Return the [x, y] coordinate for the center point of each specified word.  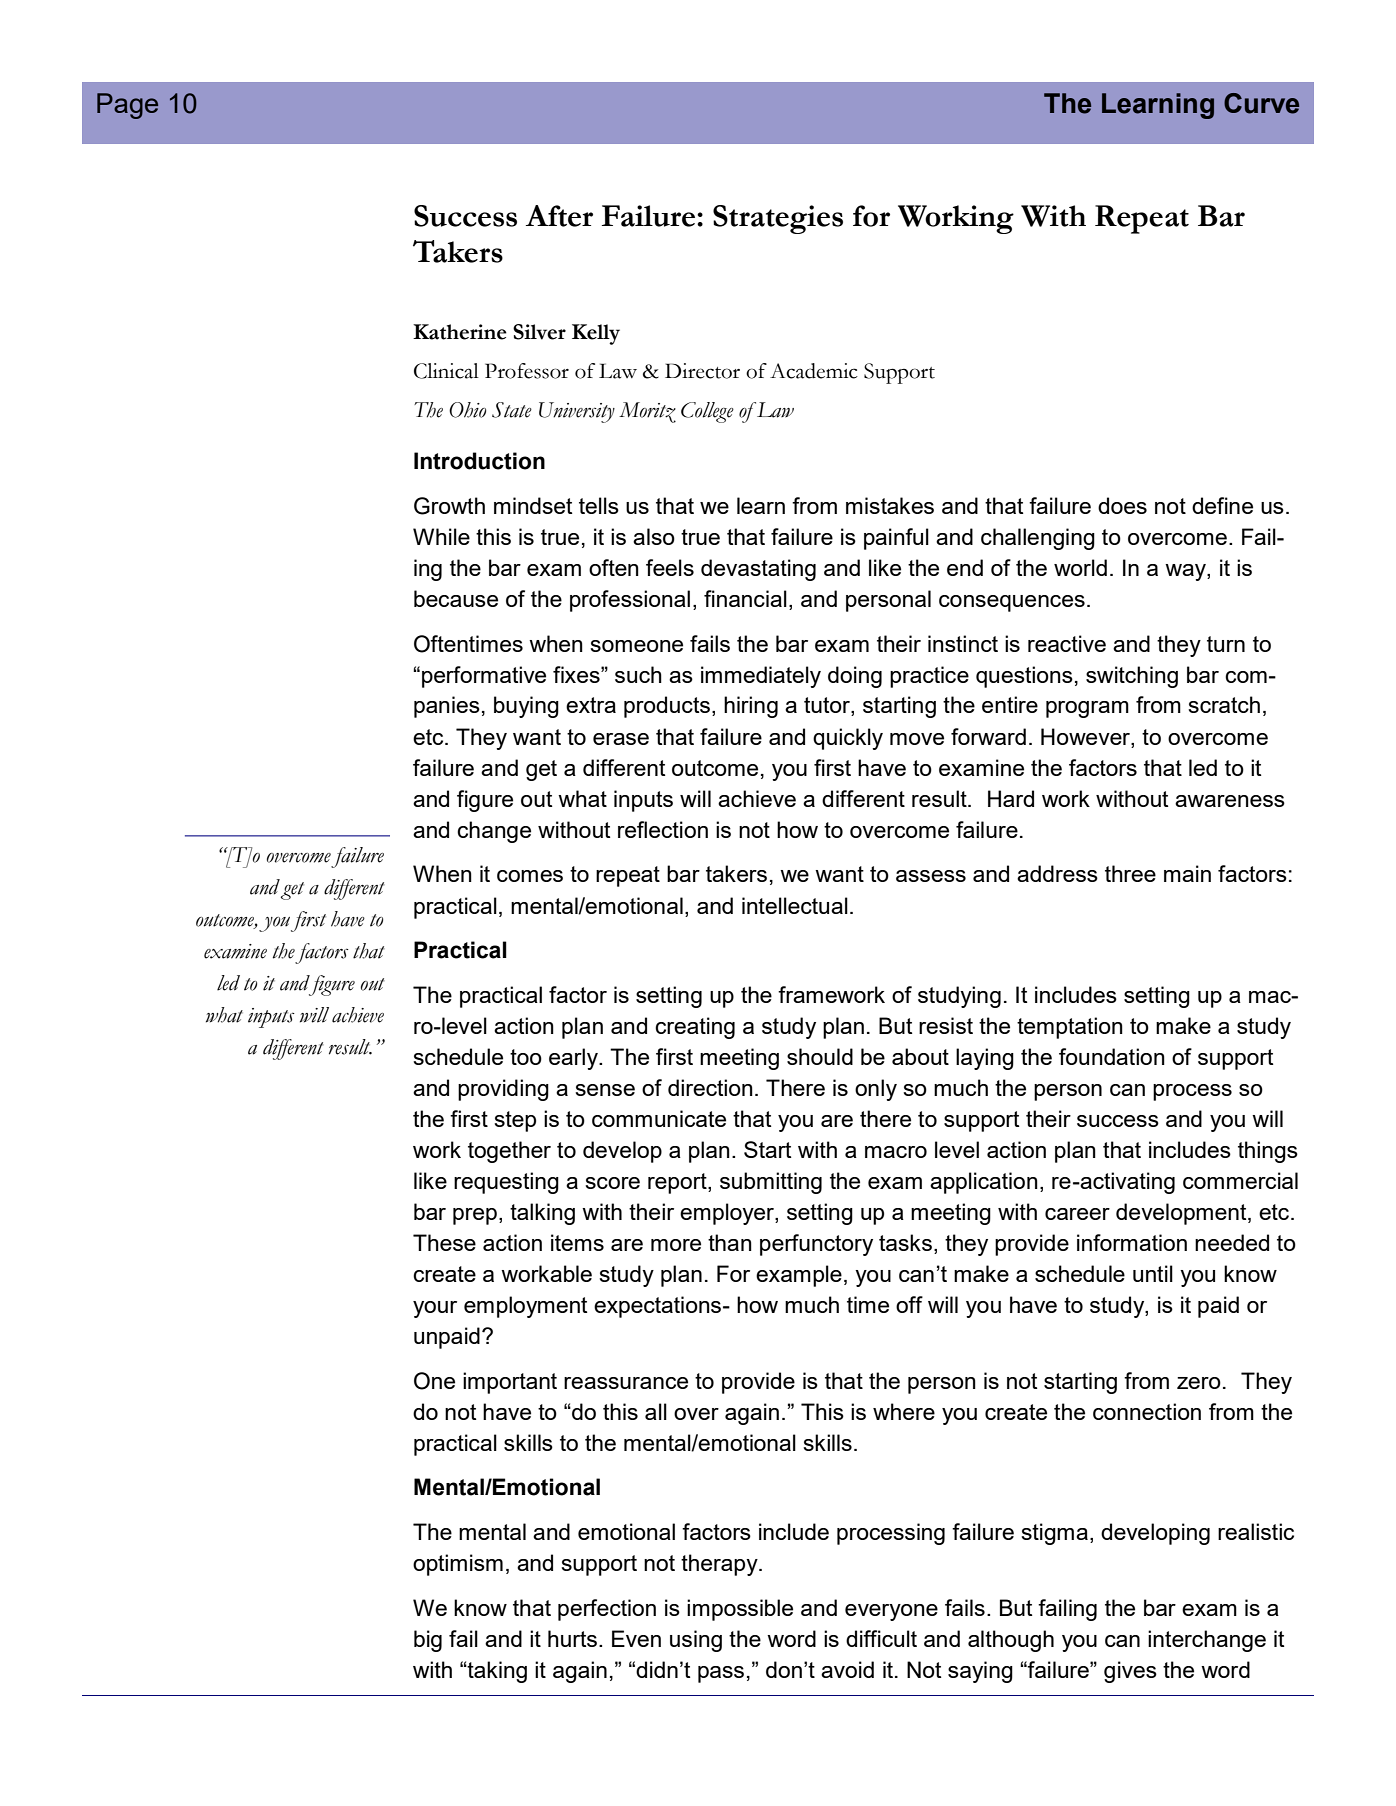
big [428, 1641]
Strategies [778, 219]
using [696, 1641]
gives [1130, 1672]
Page [127, 106]
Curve [1261, 103]
